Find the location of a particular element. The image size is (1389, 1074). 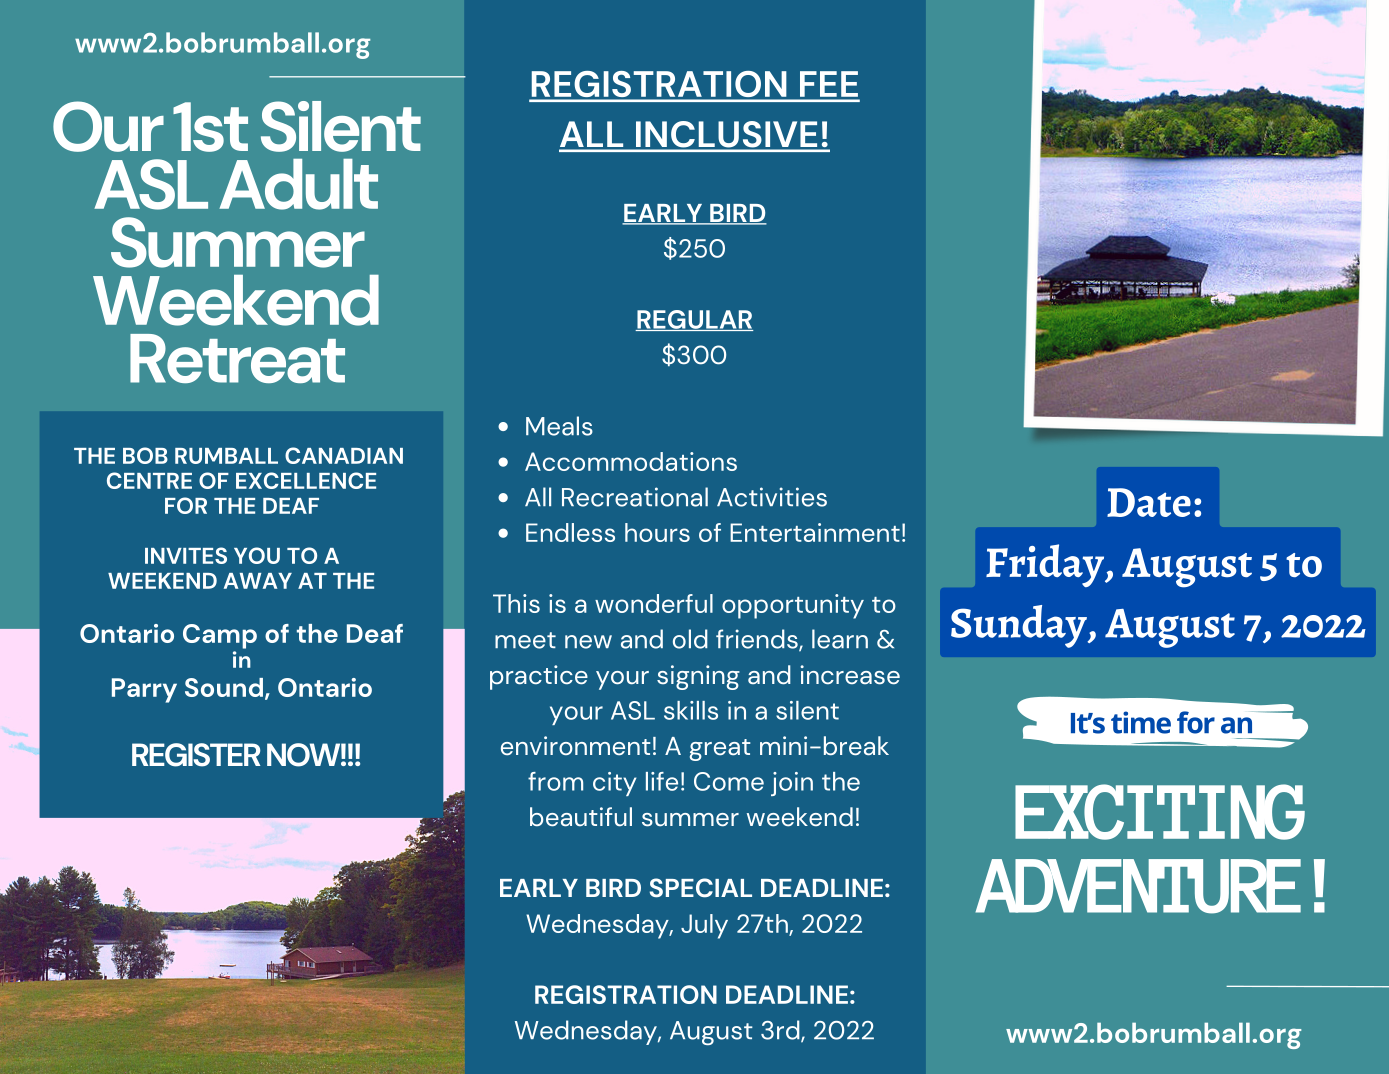

Activities is located at coordinates (772, 497).
